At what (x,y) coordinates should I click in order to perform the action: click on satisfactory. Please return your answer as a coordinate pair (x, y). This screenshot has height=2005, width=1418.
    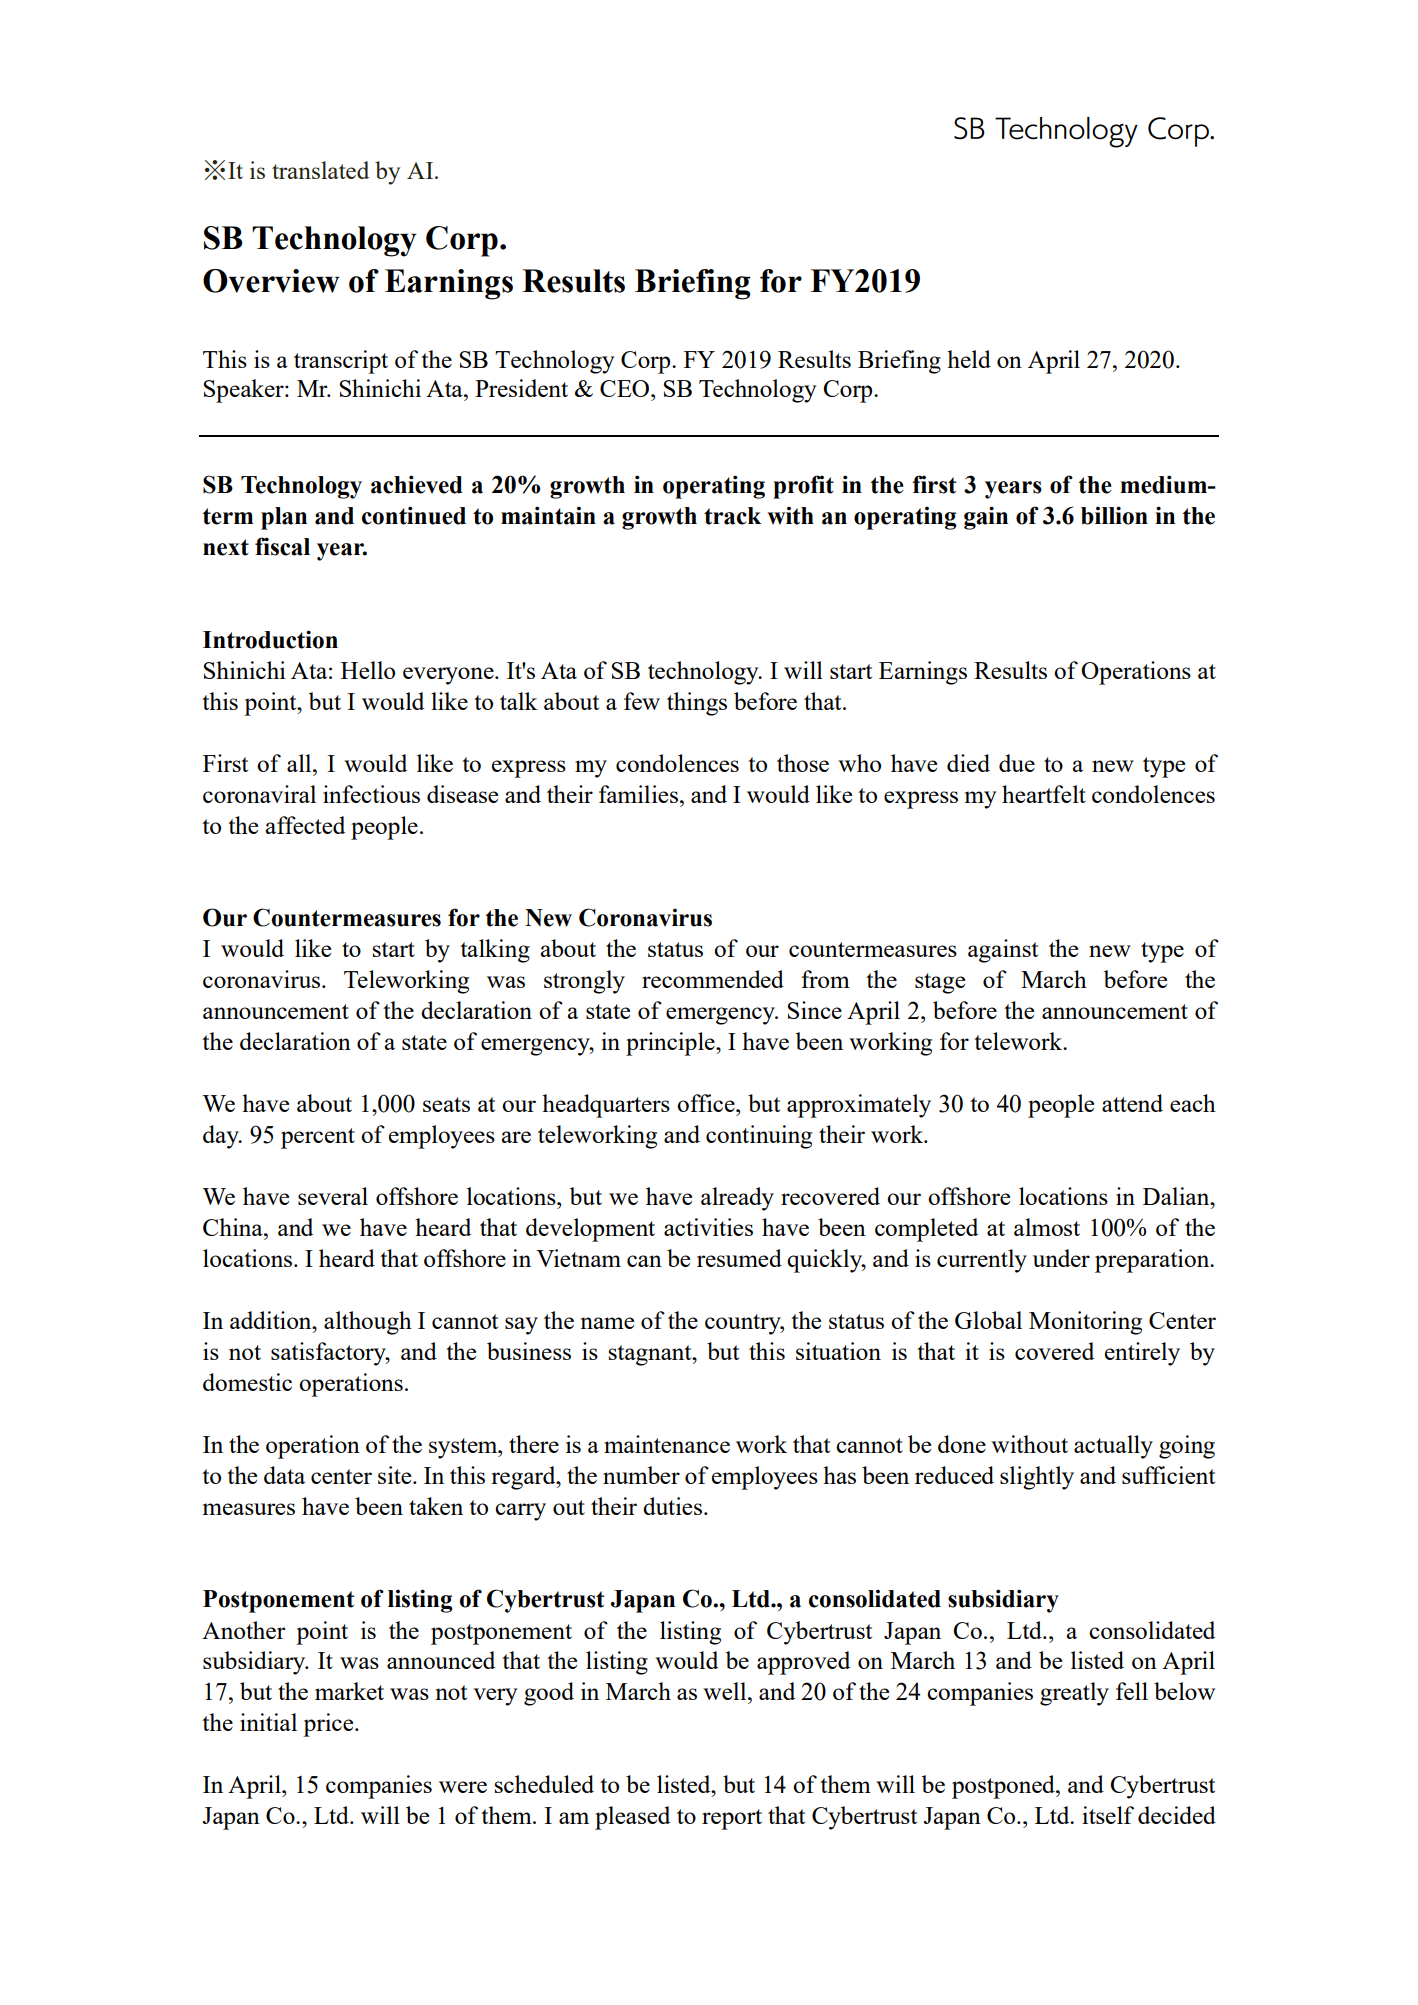
    Looking at the image, I should click on (329, 1354).
